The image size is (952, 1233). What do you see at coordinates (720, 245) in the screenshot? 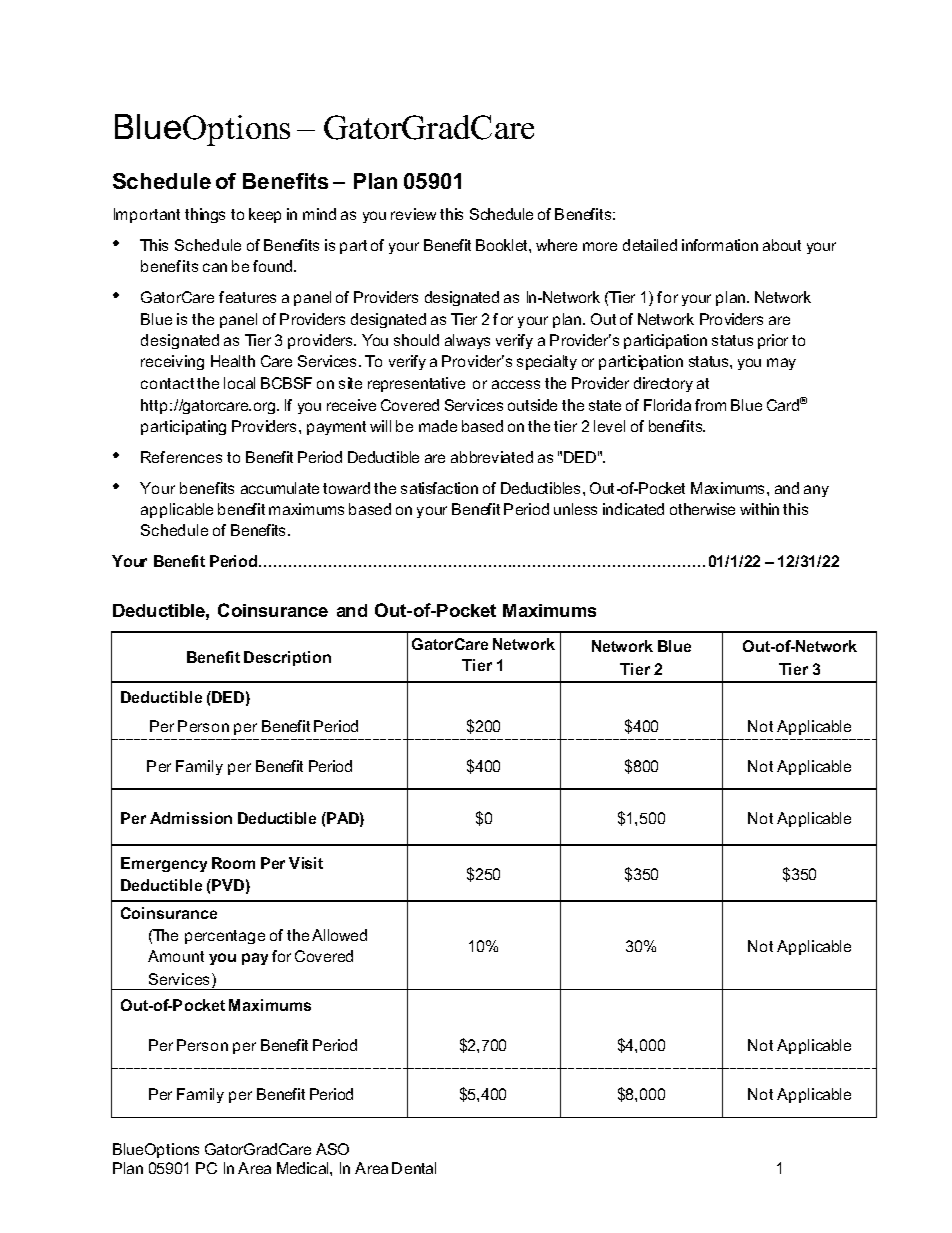
I see `information` at bounding box center [720, 245].
